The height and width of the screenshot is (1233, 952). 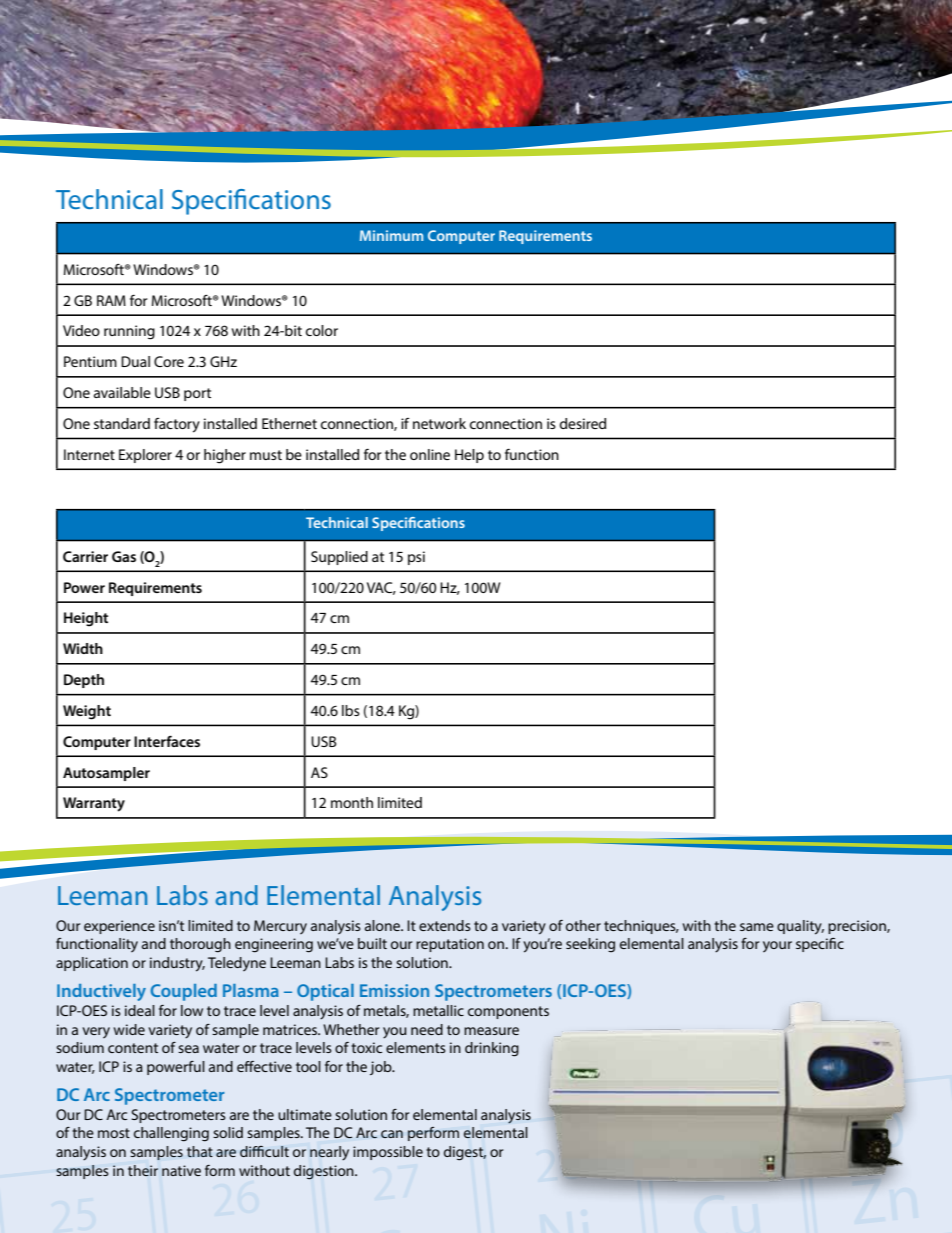 What do you see at coordinates (124, 556) in the screenshot?
I see `Gas` at bounding box center [124, 556].
